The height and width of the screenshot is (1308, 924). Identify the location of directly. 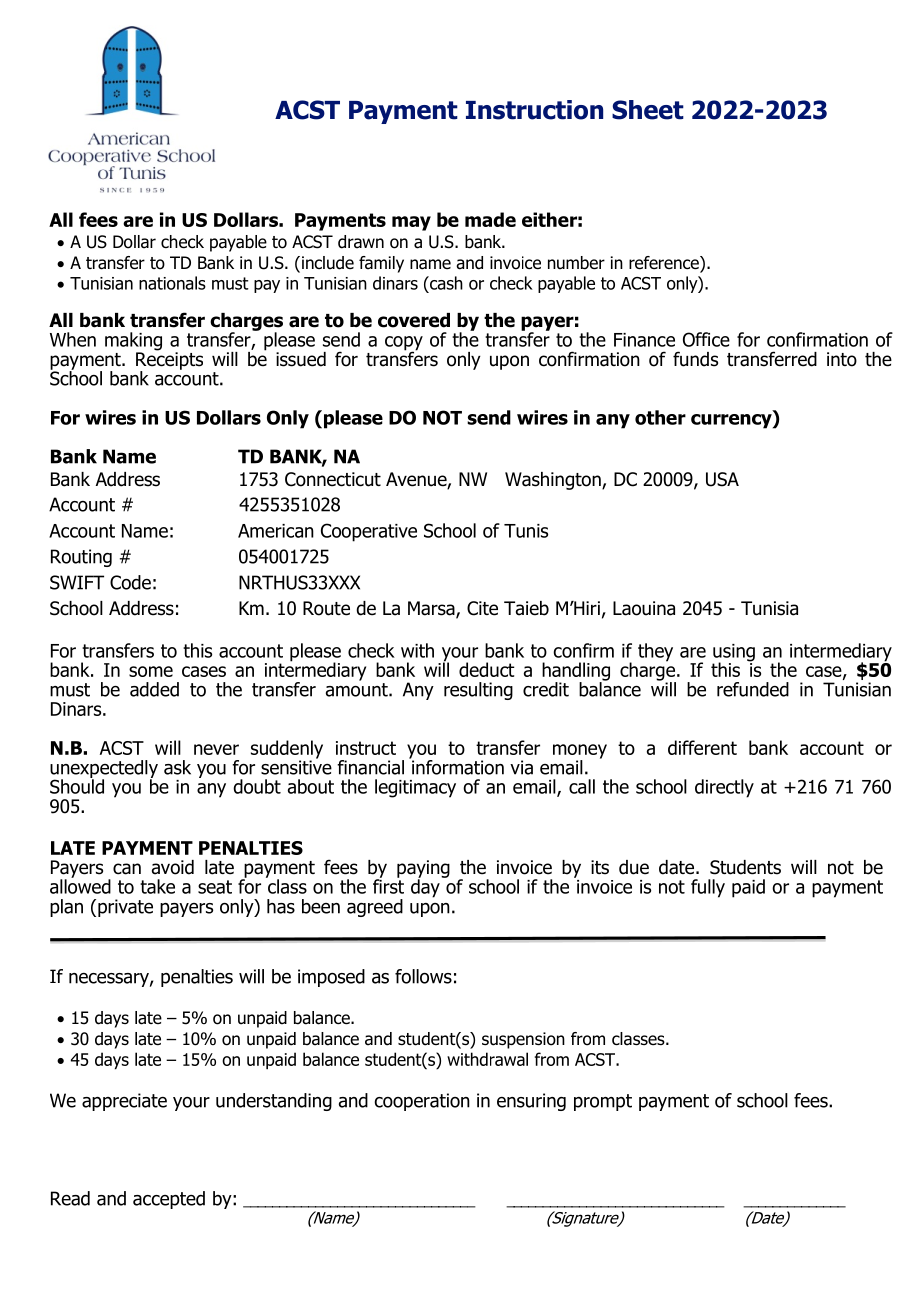
(724, 788).
